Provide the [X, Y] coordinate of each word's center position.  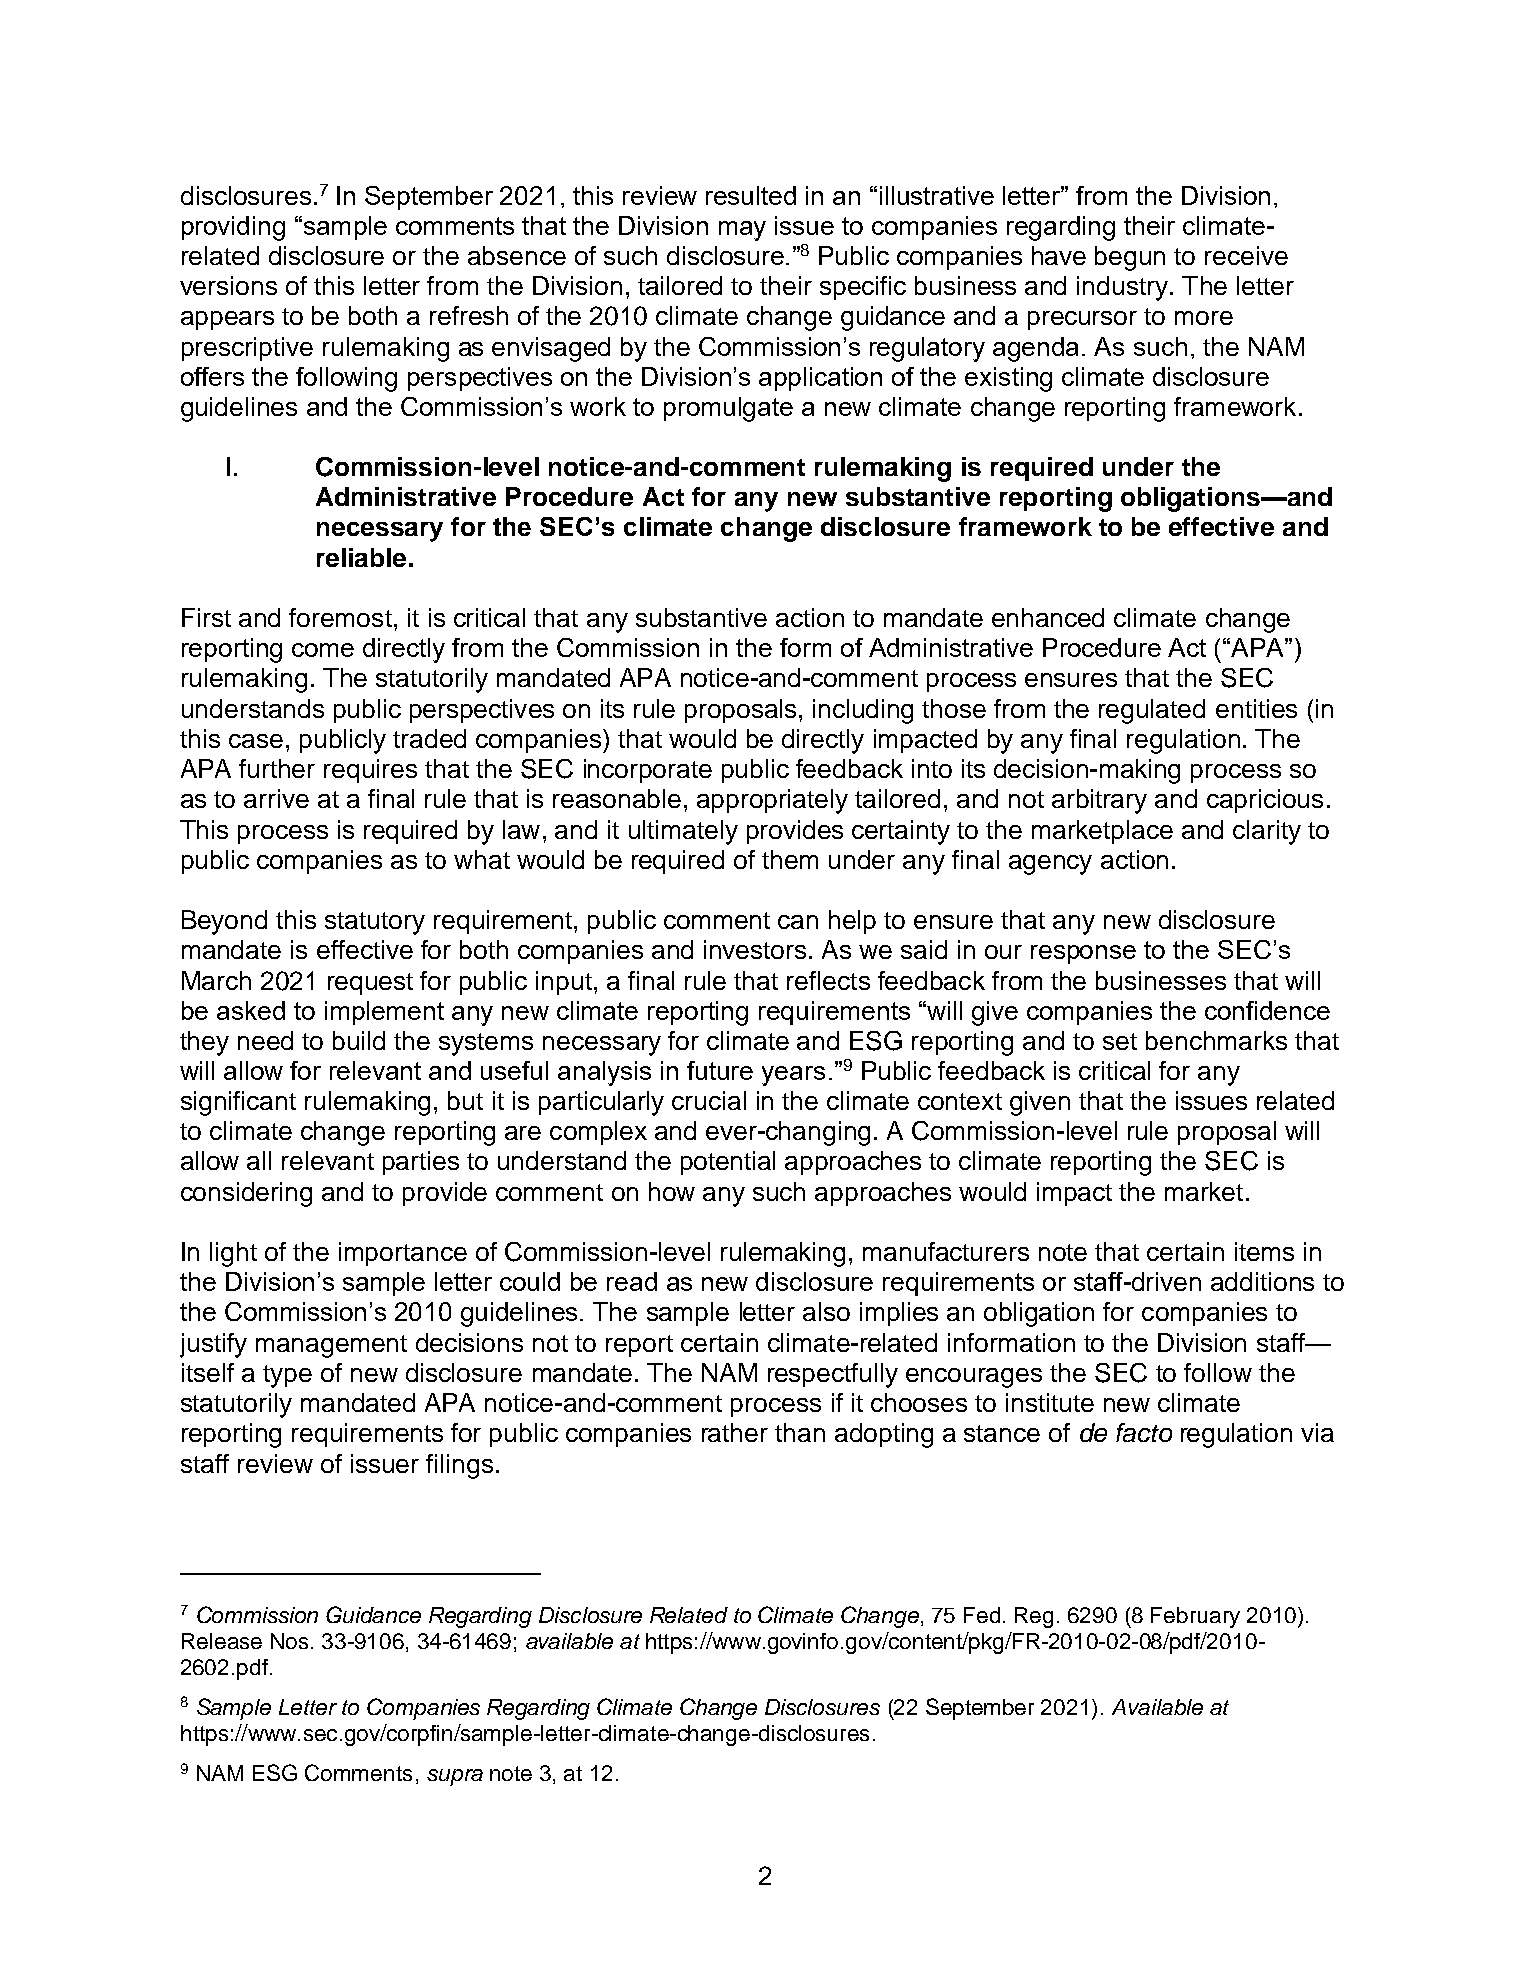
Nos [289, 1641]
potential [728, 1163]
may [742, 231]
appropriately [772, 801]
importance [403, 1254]
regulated [1152, 711]
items [1264, 1251]
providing [233, 228]
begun [1130, 258]
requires [370, 771]
